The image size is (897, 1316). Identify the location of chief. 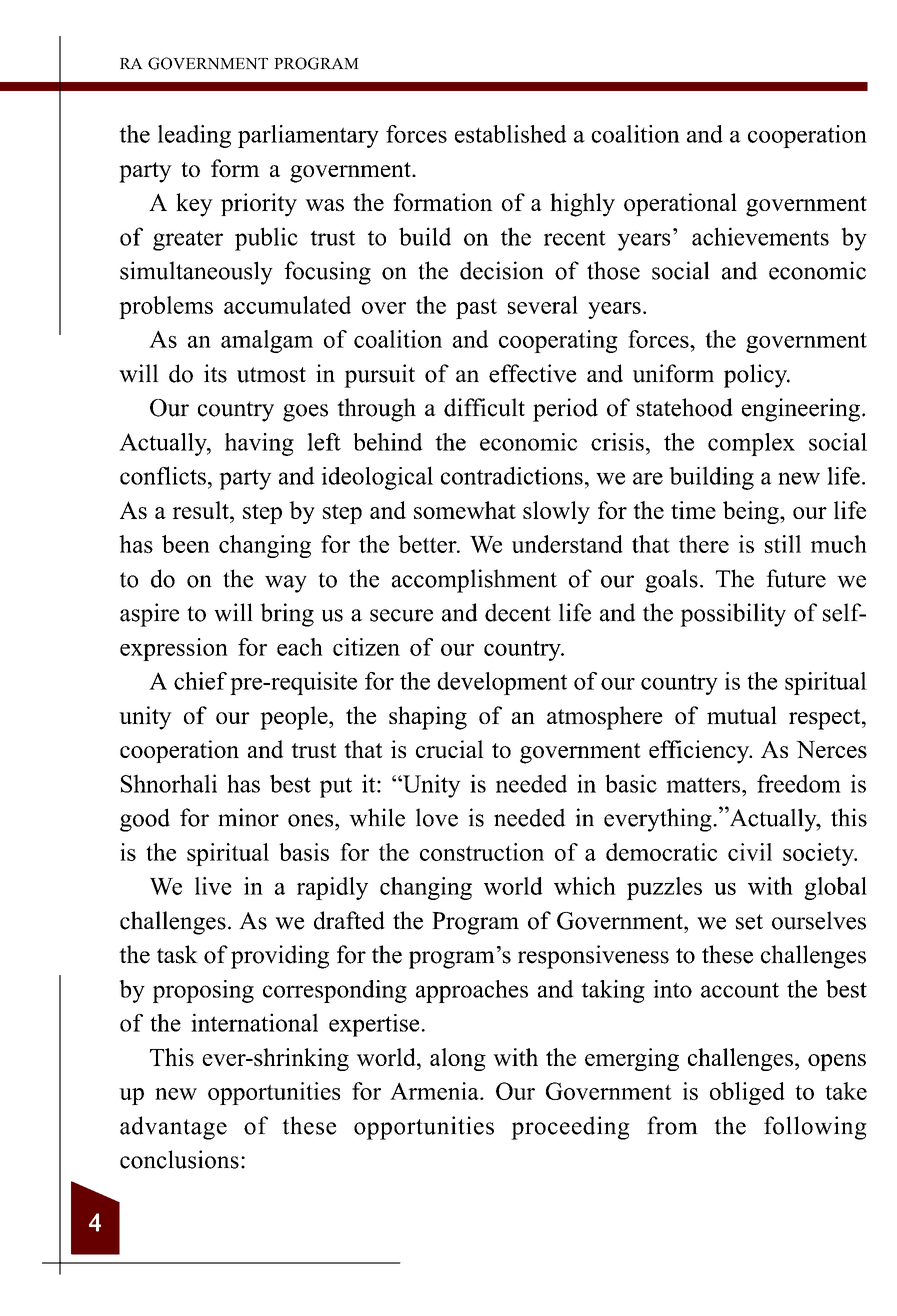
(200, 681).
